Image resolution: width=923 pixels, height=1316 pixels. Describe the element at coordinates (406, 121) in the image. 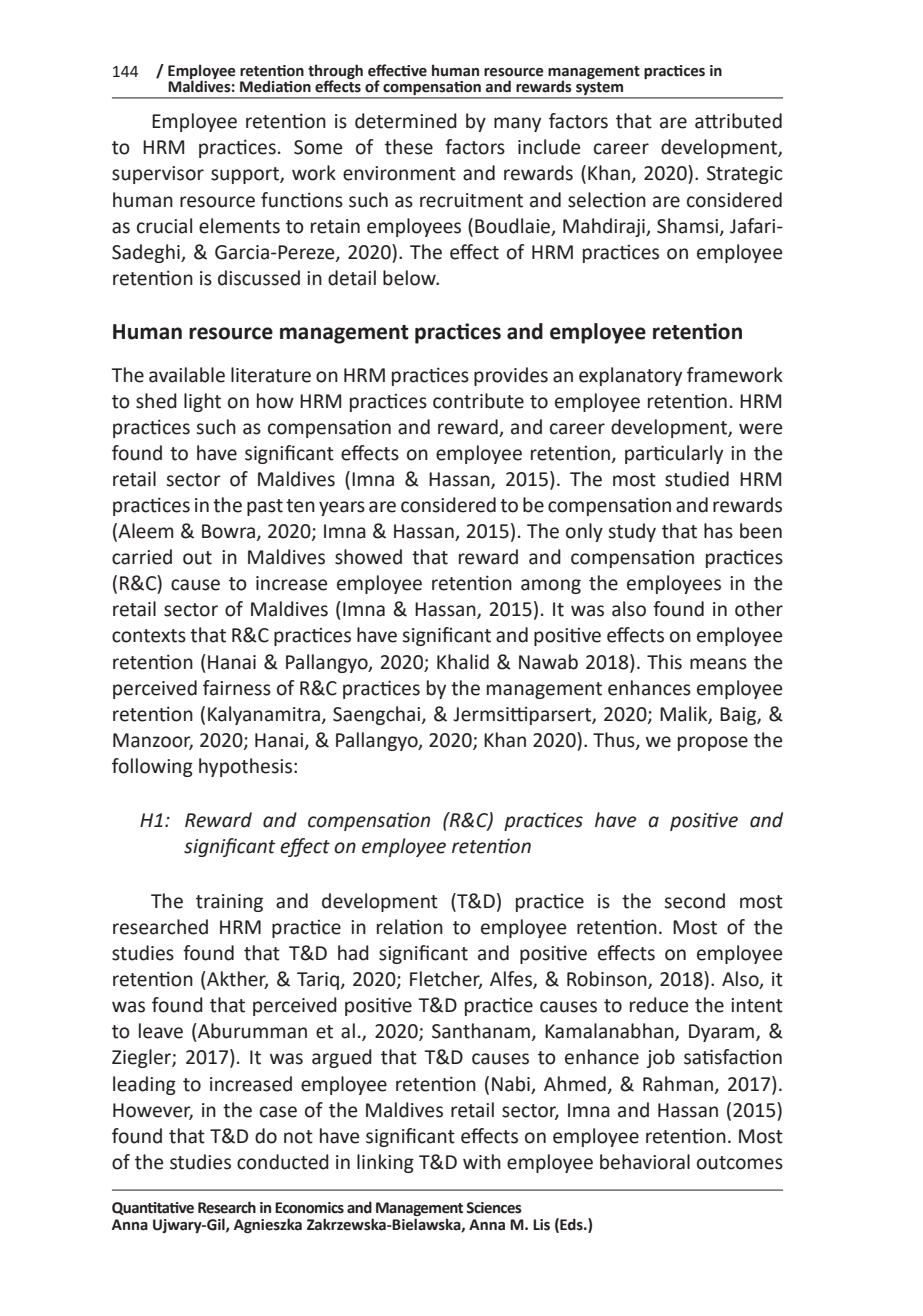

I see `determined` at that location.
